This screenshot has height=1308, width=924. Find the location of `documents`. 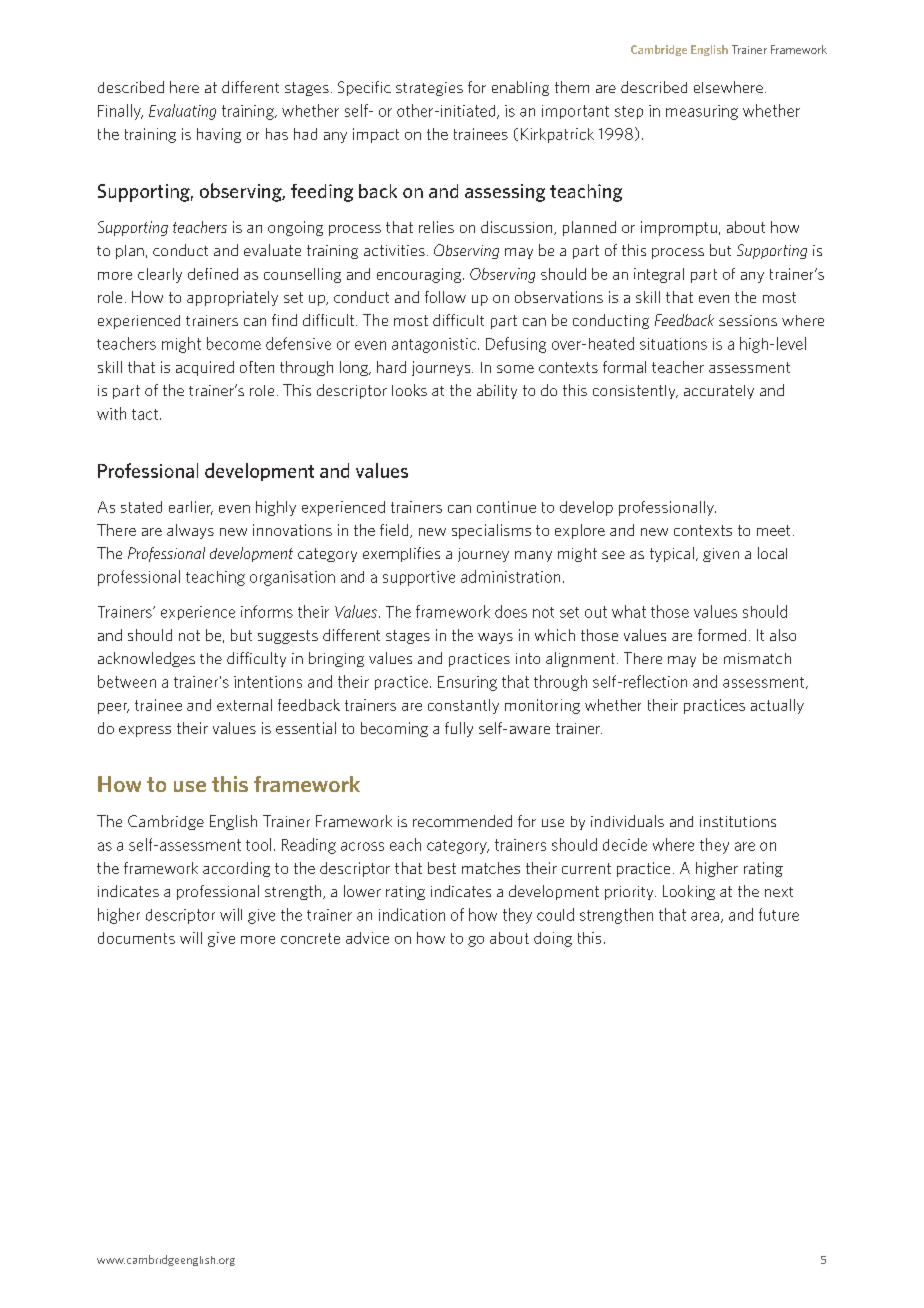

documents is located at coordinates (136, 938).
